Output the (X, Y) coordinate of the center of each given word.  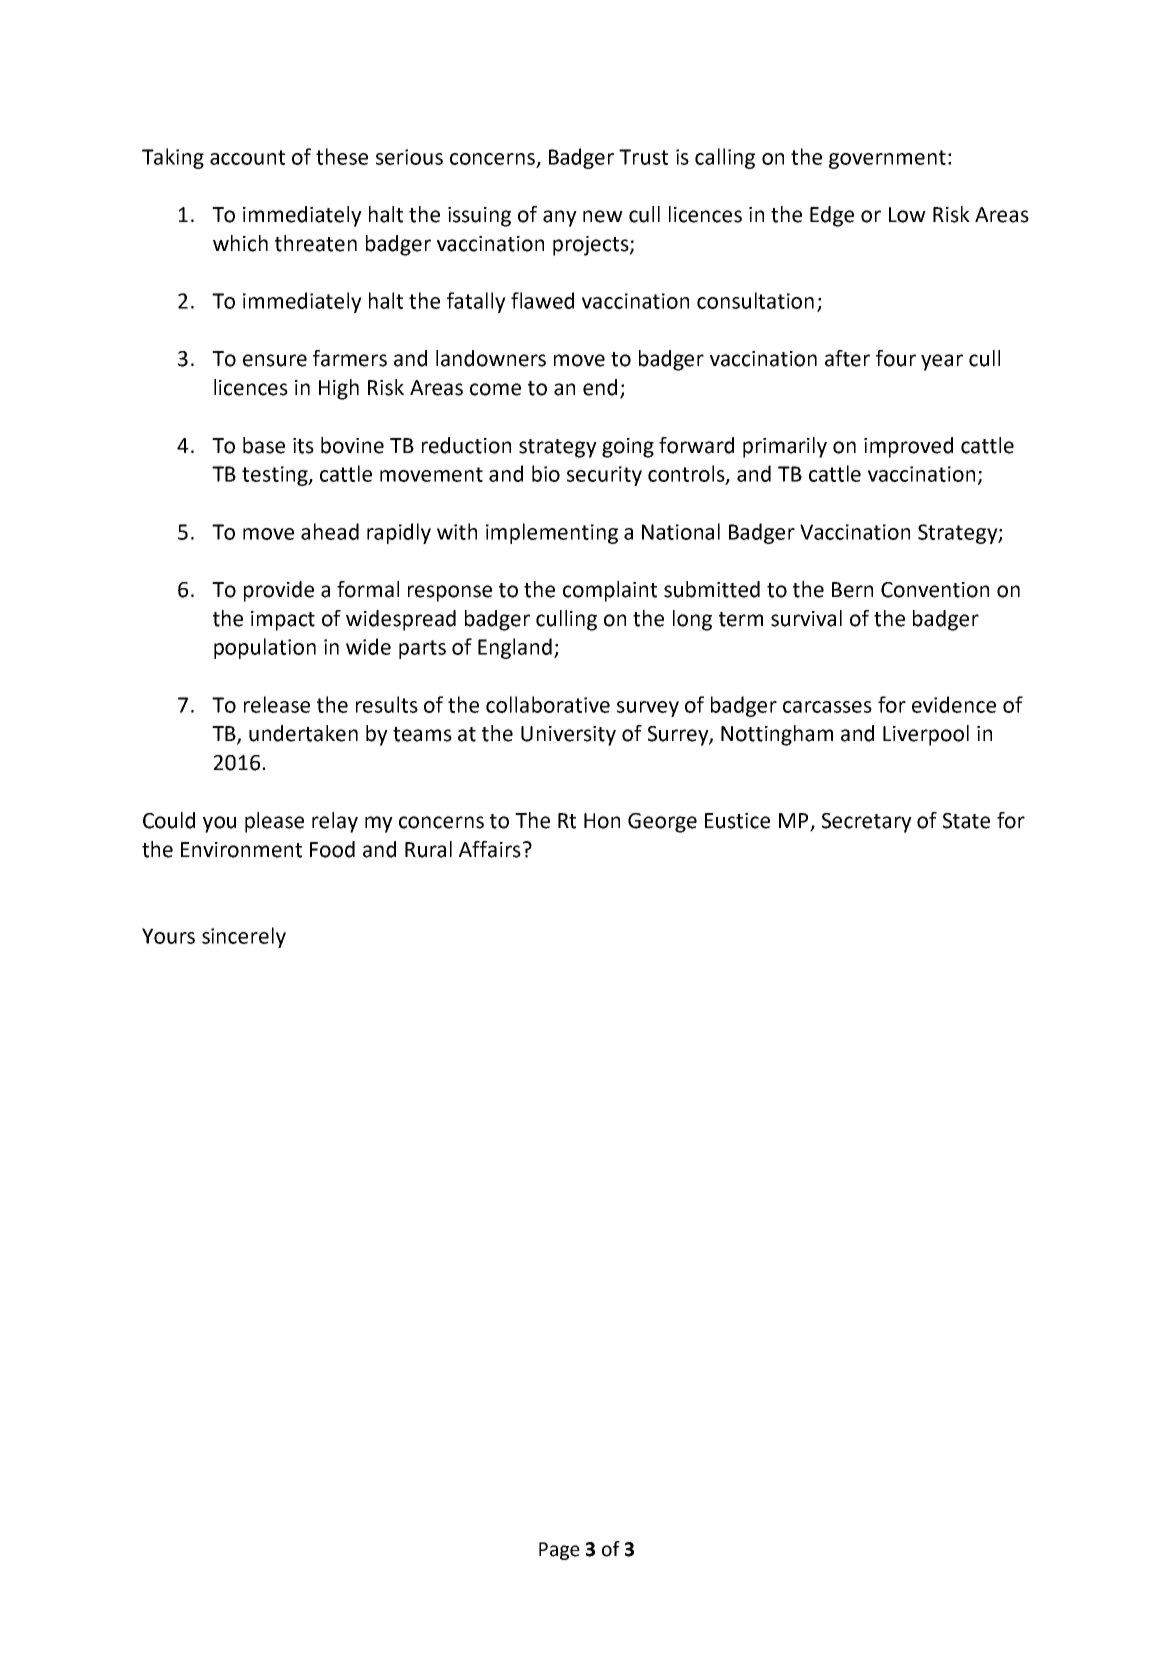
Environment (241, 850)
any (560, 218)
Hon (602, 821)
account (247, 157)
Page (559, 1551)
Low (907, 215)
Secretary (867, 823)
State (966, 821)
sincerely (244, 937)
